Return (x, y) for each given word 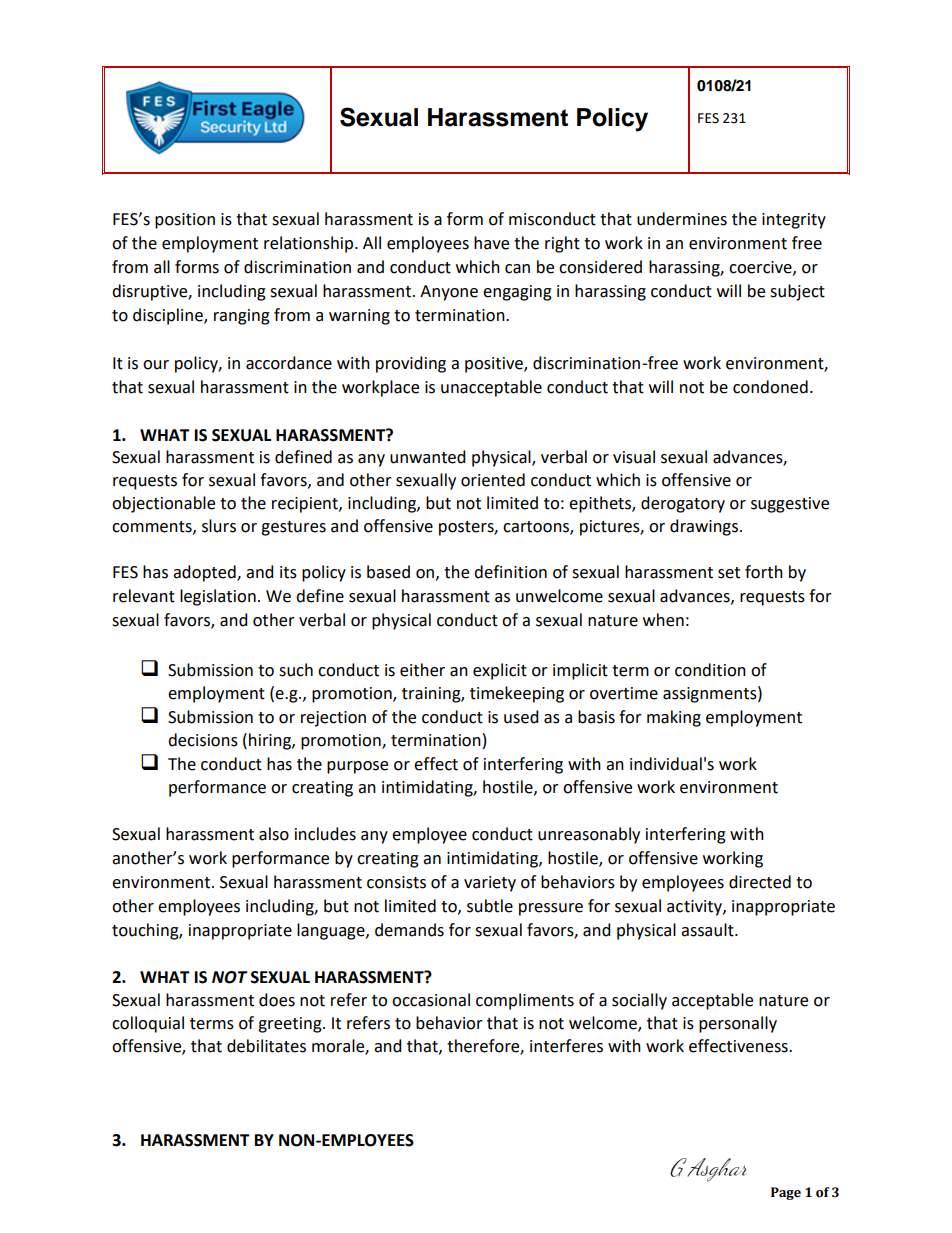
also (274, 834)
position (185, 221)
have (491, 243)
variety (490, 884)
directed (760, 882)
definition (510, 572)
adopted (205, 573)
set (729, 573)
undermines (682, 219)
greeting (291, 1025)
